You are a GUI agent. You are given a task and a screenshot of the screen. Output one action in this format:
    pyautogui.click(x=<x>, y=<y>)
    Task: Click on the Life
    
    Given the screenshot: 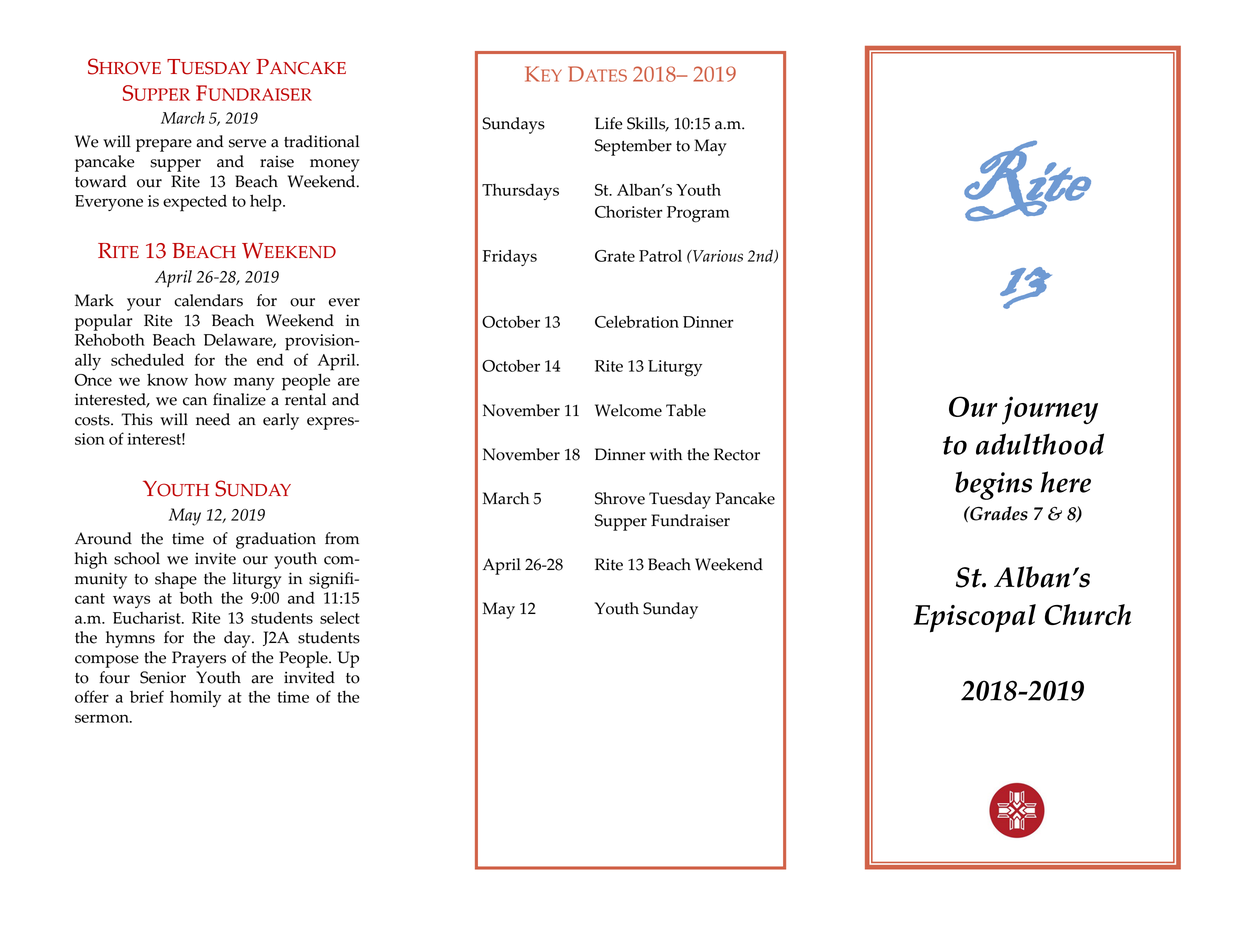 What is the action you would take?
    pyautogui.click(x=609, y=123)
